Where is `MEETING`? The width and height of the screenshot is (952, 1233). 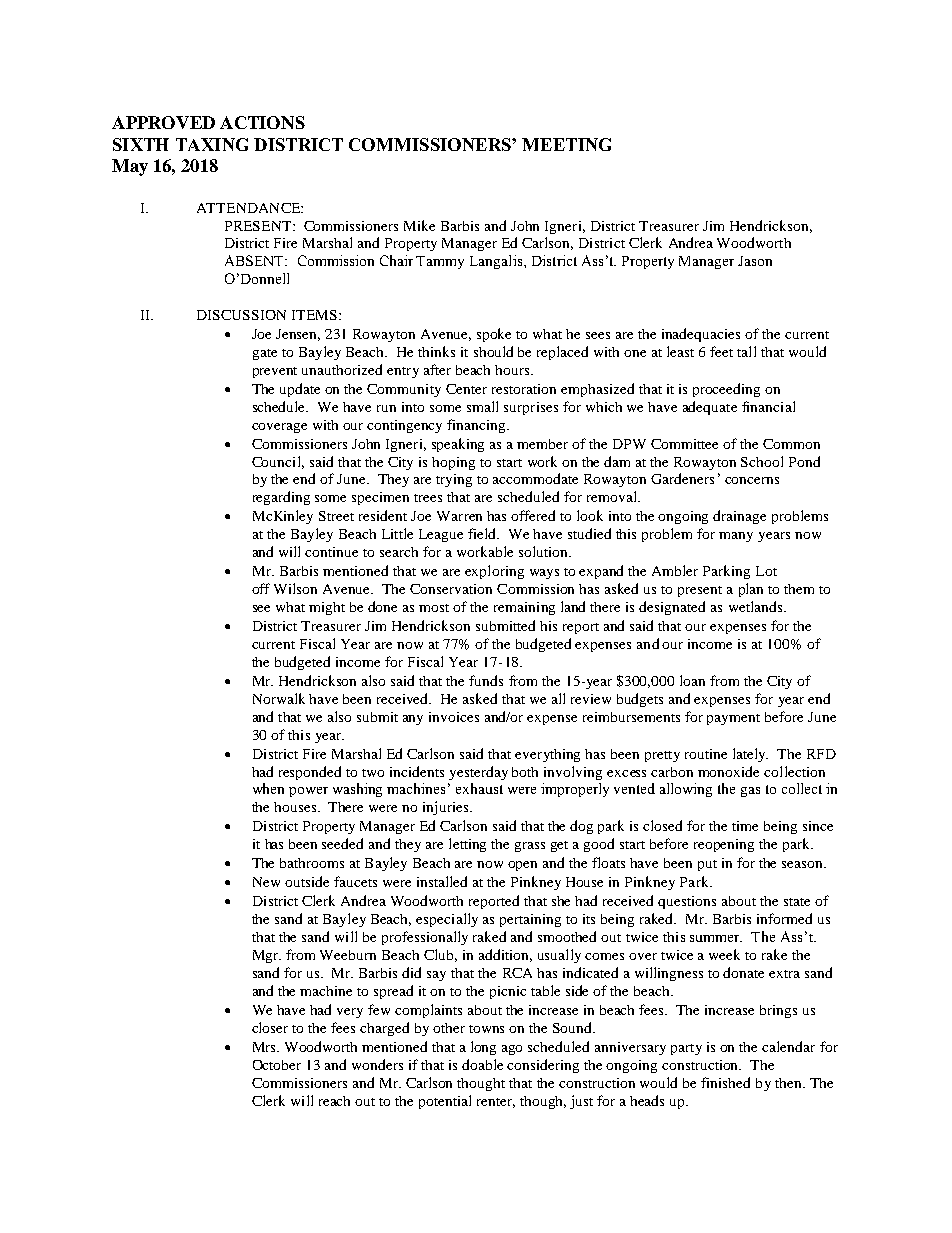 MEETING is located at coordinates (566, 144).
